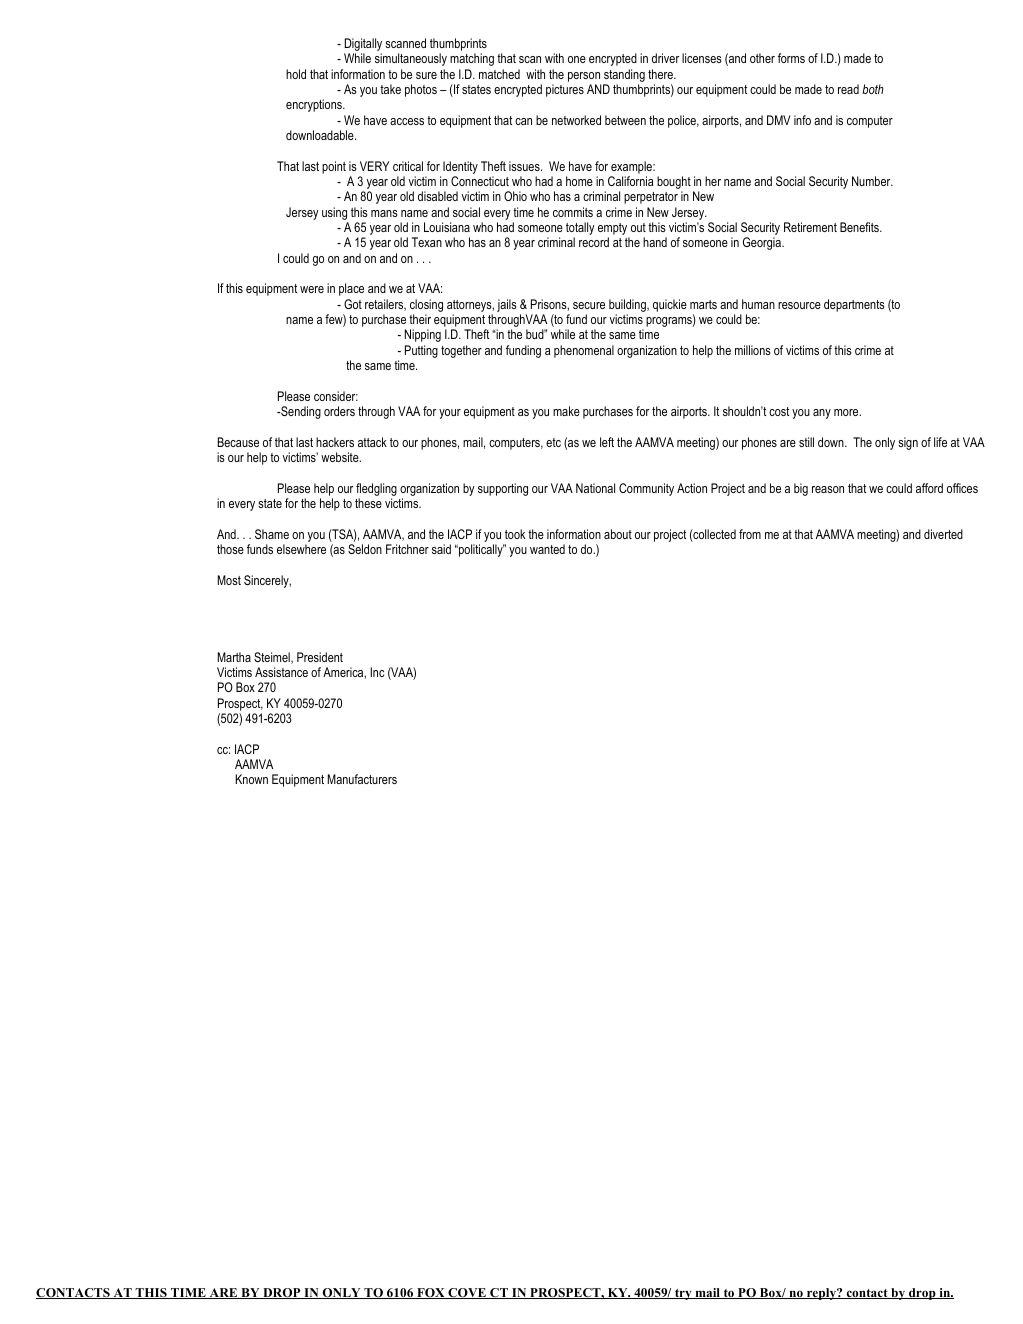 The width and height of the screenshot is (1023, 1324). Describe the element at coordinates (467, 1293) in the screenshot. I see `COVE` at that location.
